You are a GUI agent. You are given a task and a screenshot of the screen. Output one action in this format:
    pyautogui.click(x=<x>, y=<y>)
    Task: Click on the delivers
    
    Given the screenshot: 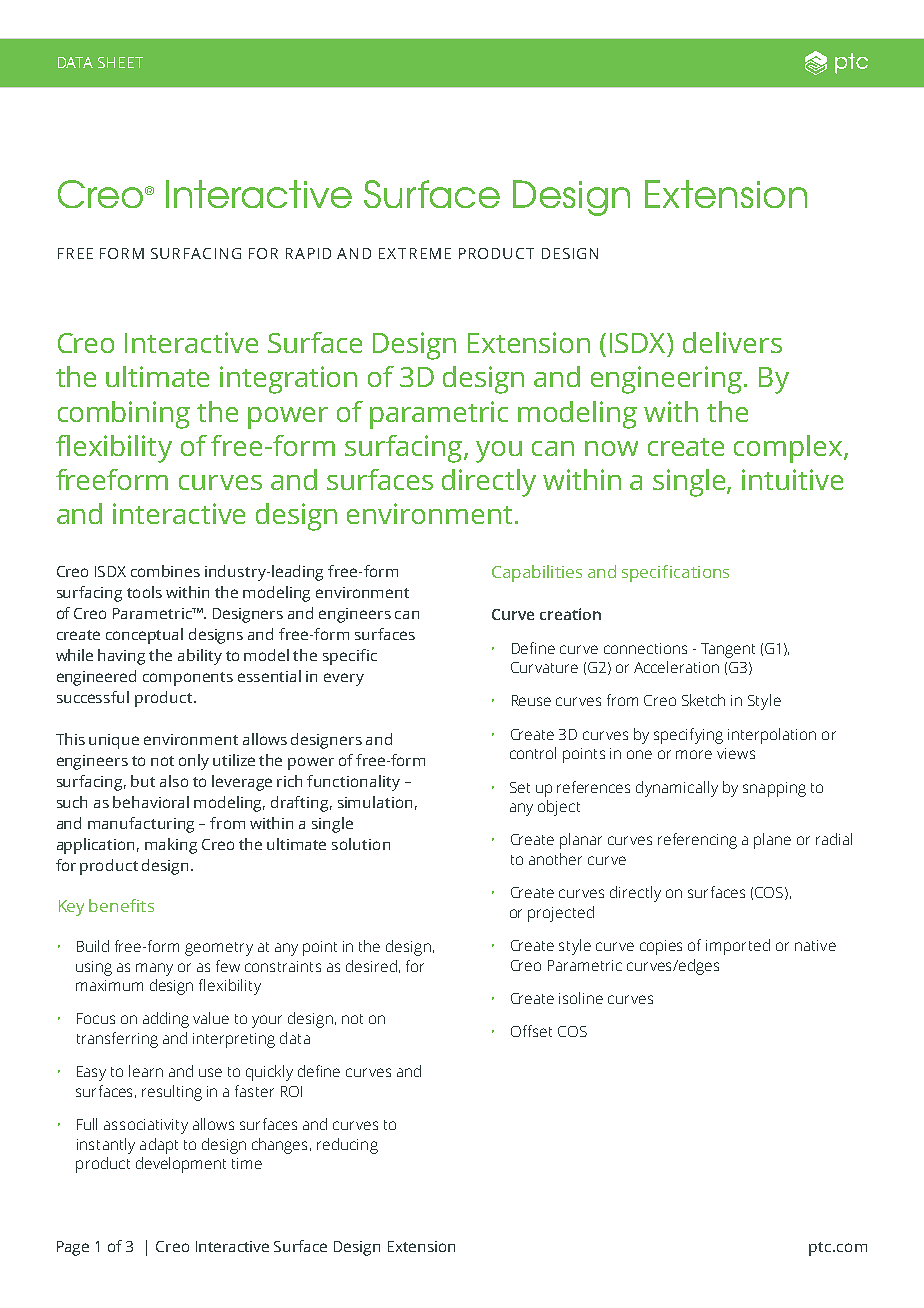 What is the action you would take?
    pyautogui.click(x=732, y=342)
